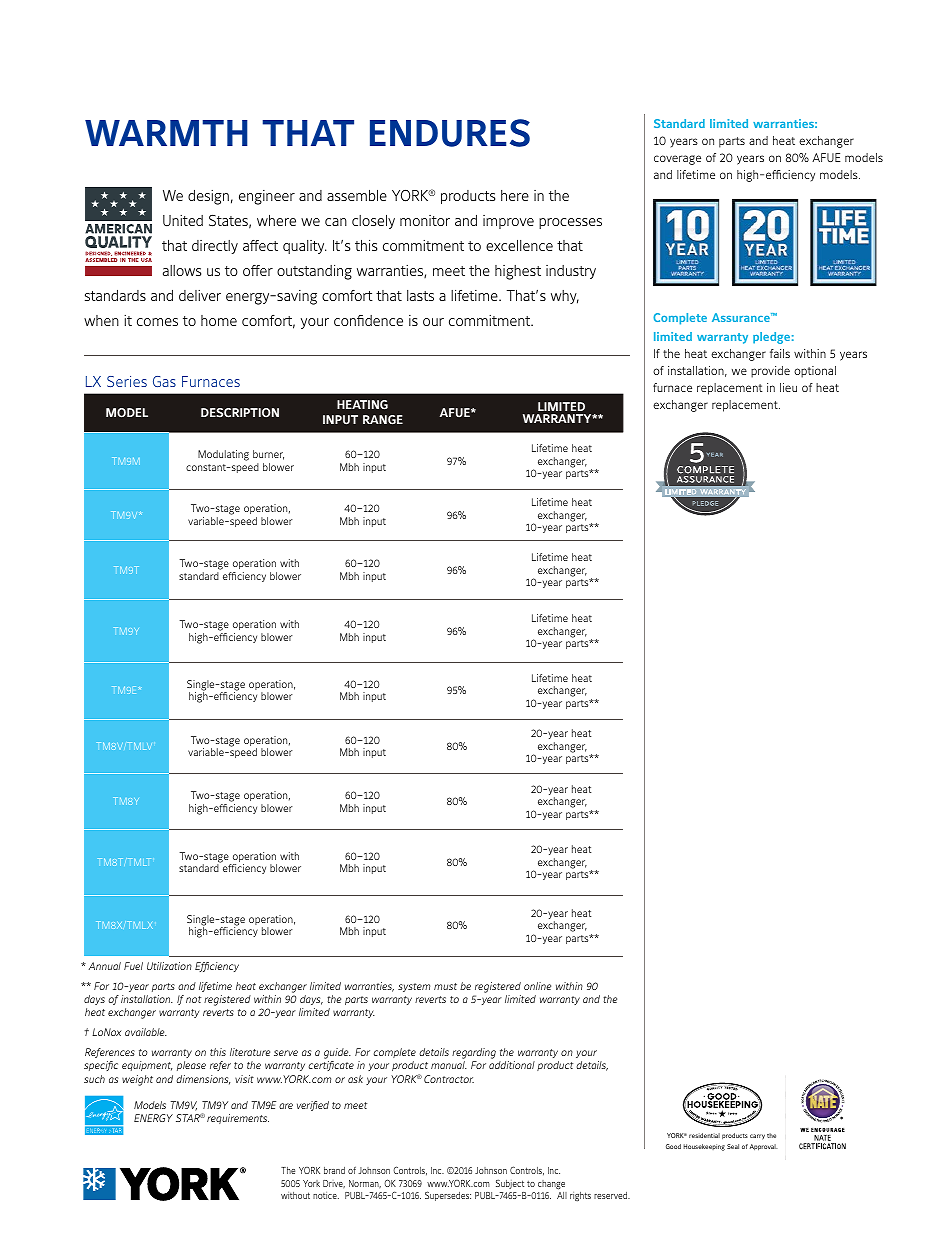 The image size is (952, 1233). I want to click on Supersedes, so click(448, 1196).
